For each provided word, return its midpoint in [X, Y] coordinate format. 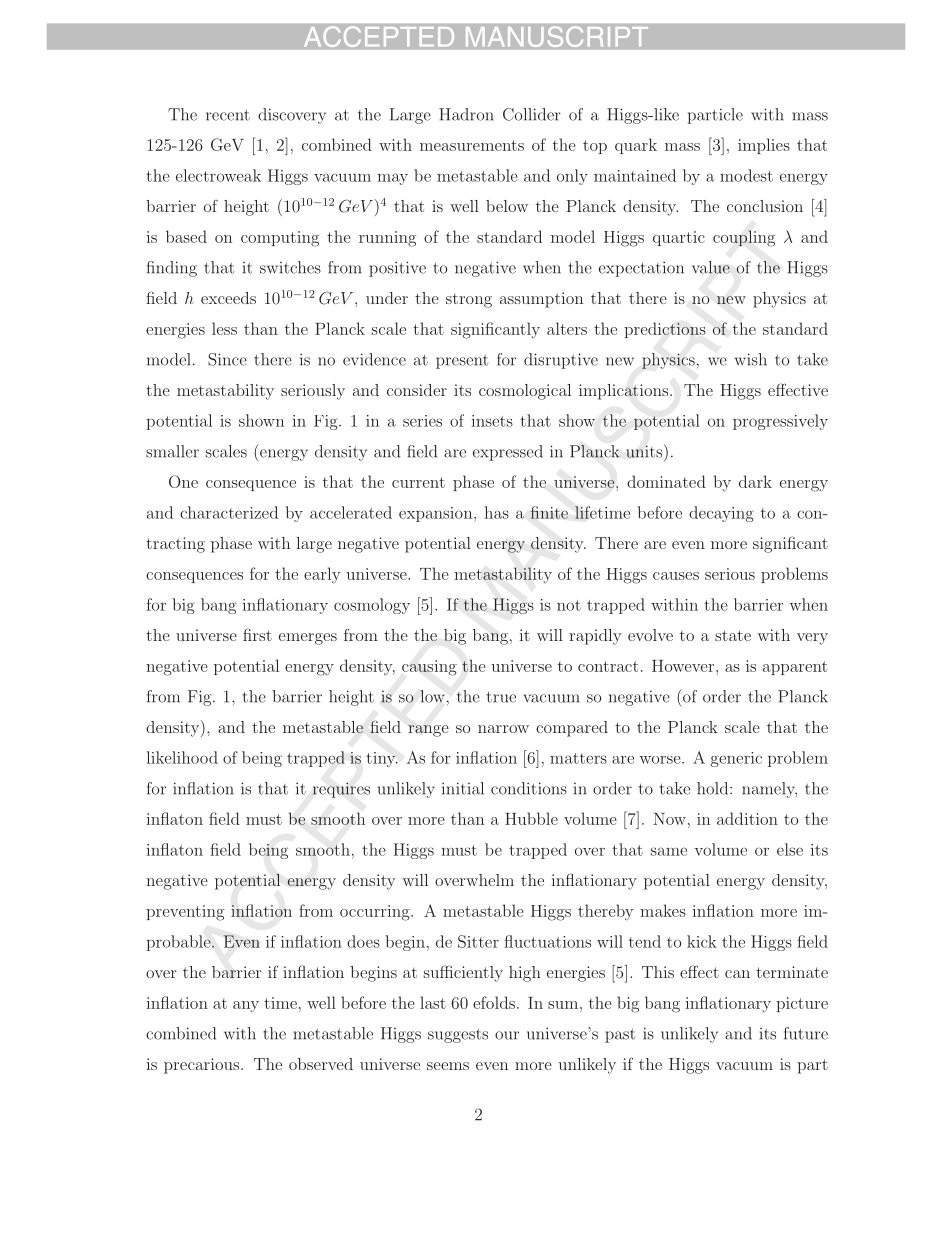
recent [228, 115]
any [246, 1007]
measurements [472, 145]
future [806, 1033]
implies [764, 146]
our [507, 1035]
